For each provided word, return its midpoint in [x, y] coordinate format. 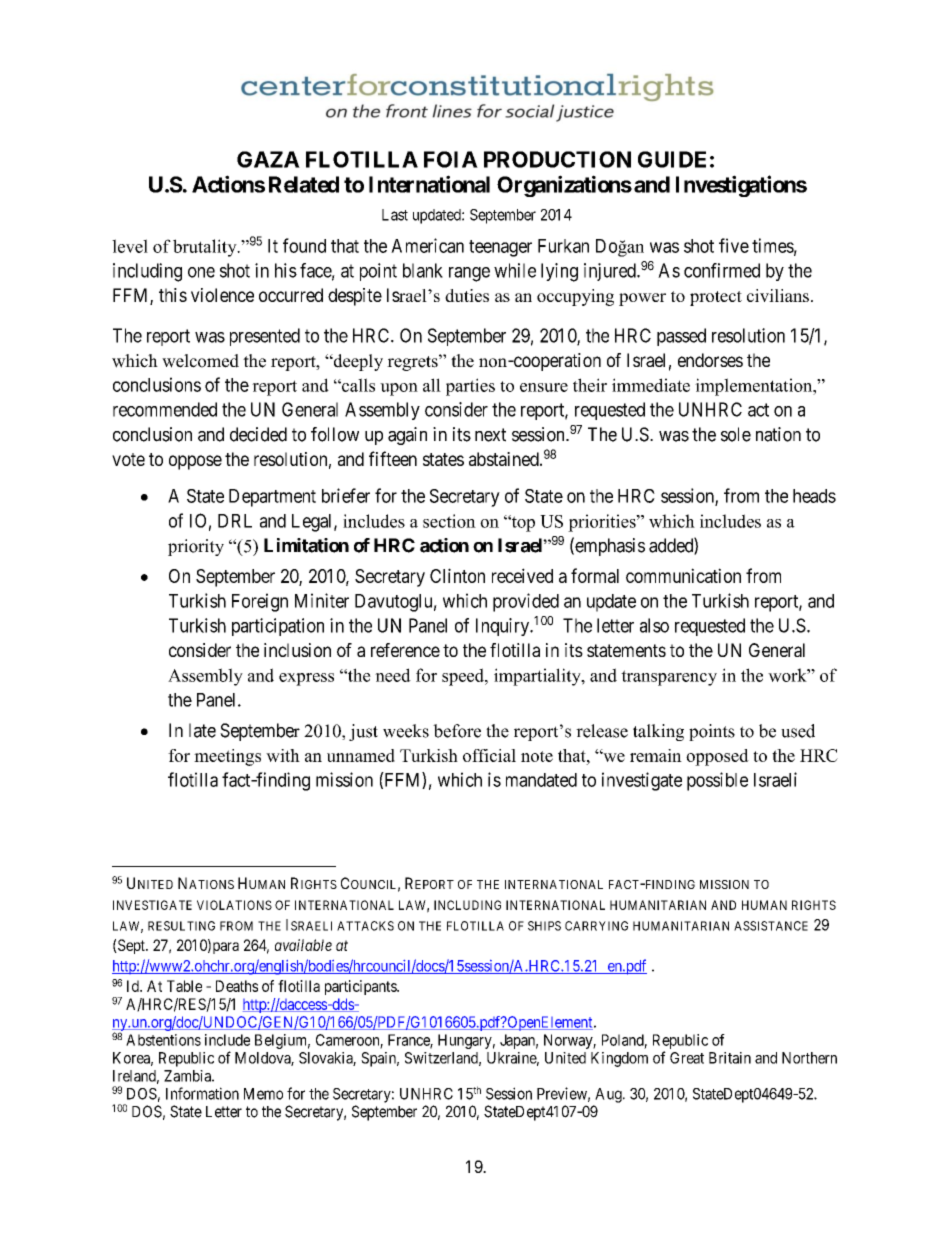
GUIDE [672, 159]
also [654, 625]
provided [526, 602]
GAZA [268, 159]
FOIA [451, 159]
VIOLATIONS [234, 905]
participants [361, 987]
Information [202, 1093]
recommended [165, 409]
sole [736, 434]
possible [717, 781]
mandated [541, 780]
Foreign [260, 602]
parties [470, 387]
